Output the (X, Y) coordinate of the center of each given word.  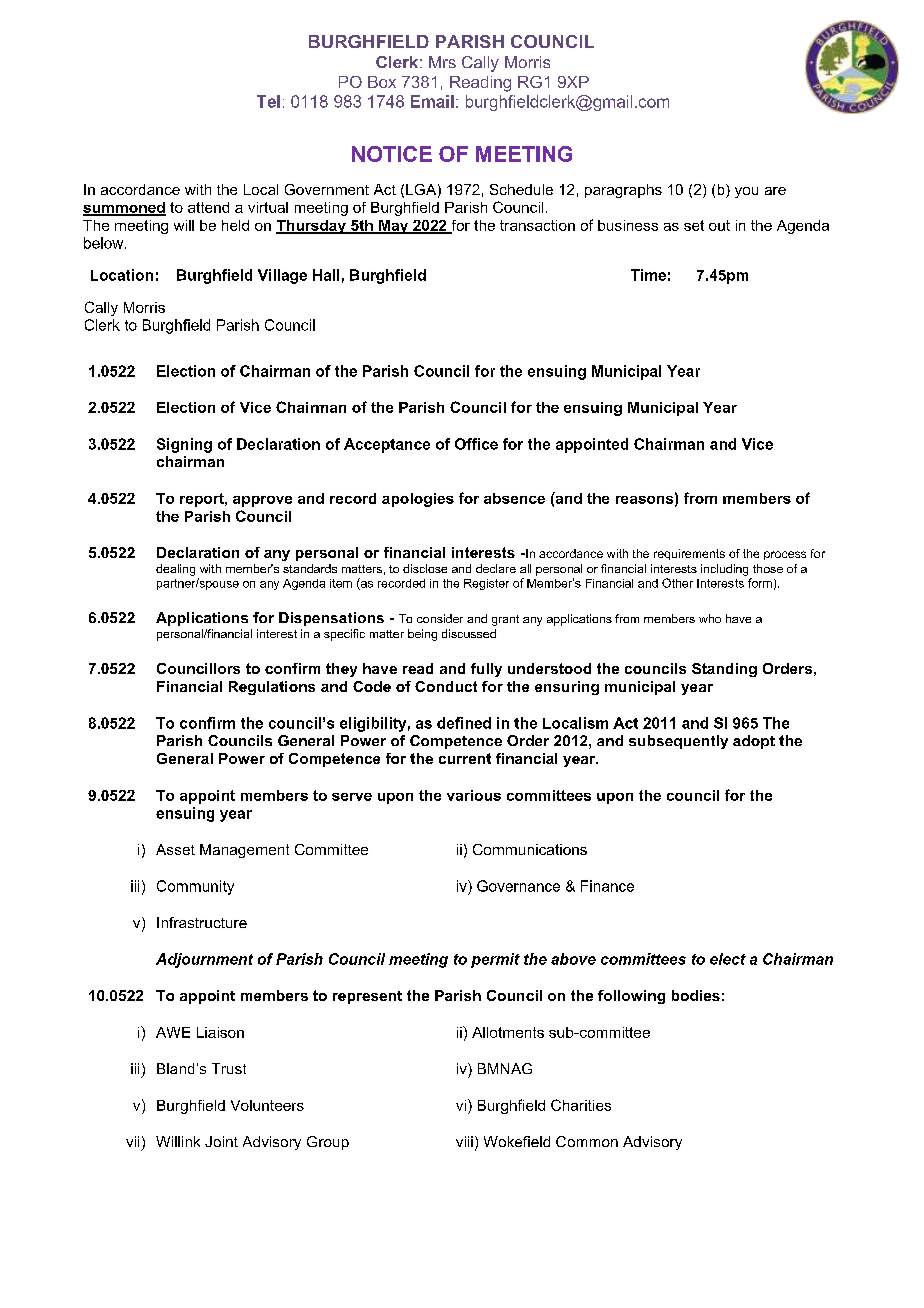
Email (432, 101)
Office (476, 444)
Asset (175, 849)
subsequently (678, 742)
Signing (184, 445)
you (746, 192)
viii (464, 1141)
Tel (268, 101)
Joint (221, 1141)
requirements (689, 554)
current (465, 758)
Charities (581, 1105)
